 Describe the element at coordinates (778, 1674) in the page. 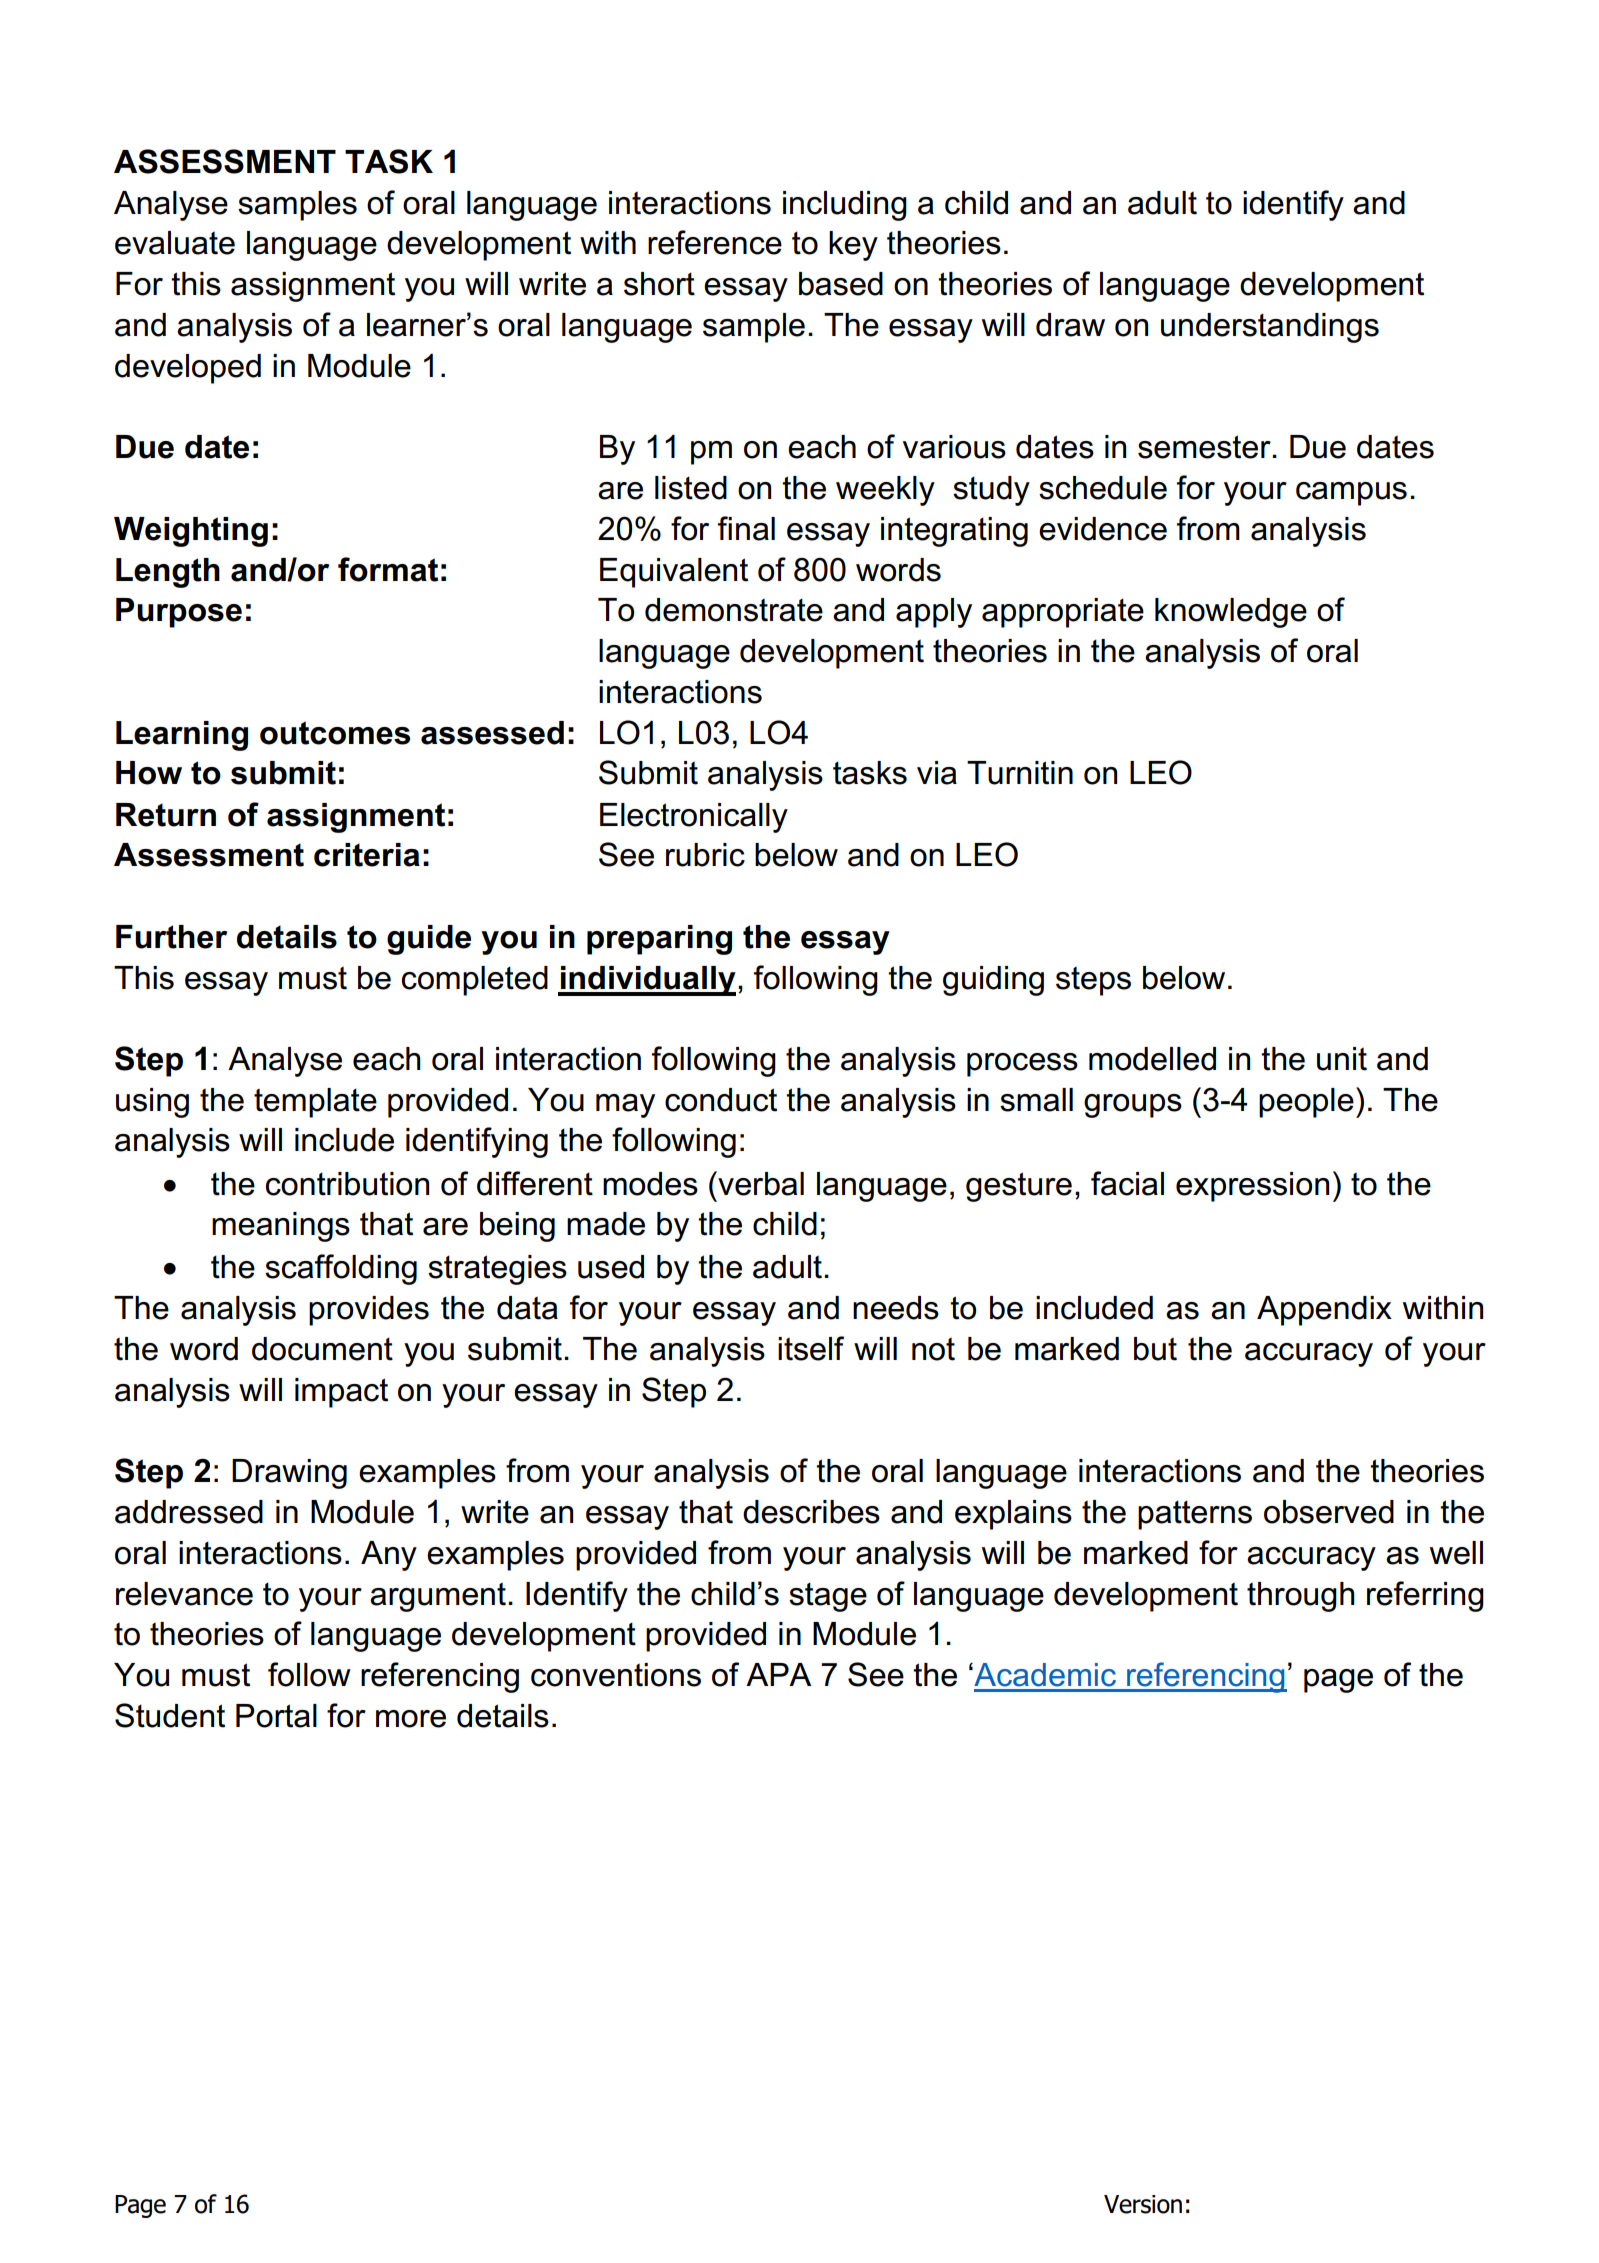

I see `APA` at that location.
